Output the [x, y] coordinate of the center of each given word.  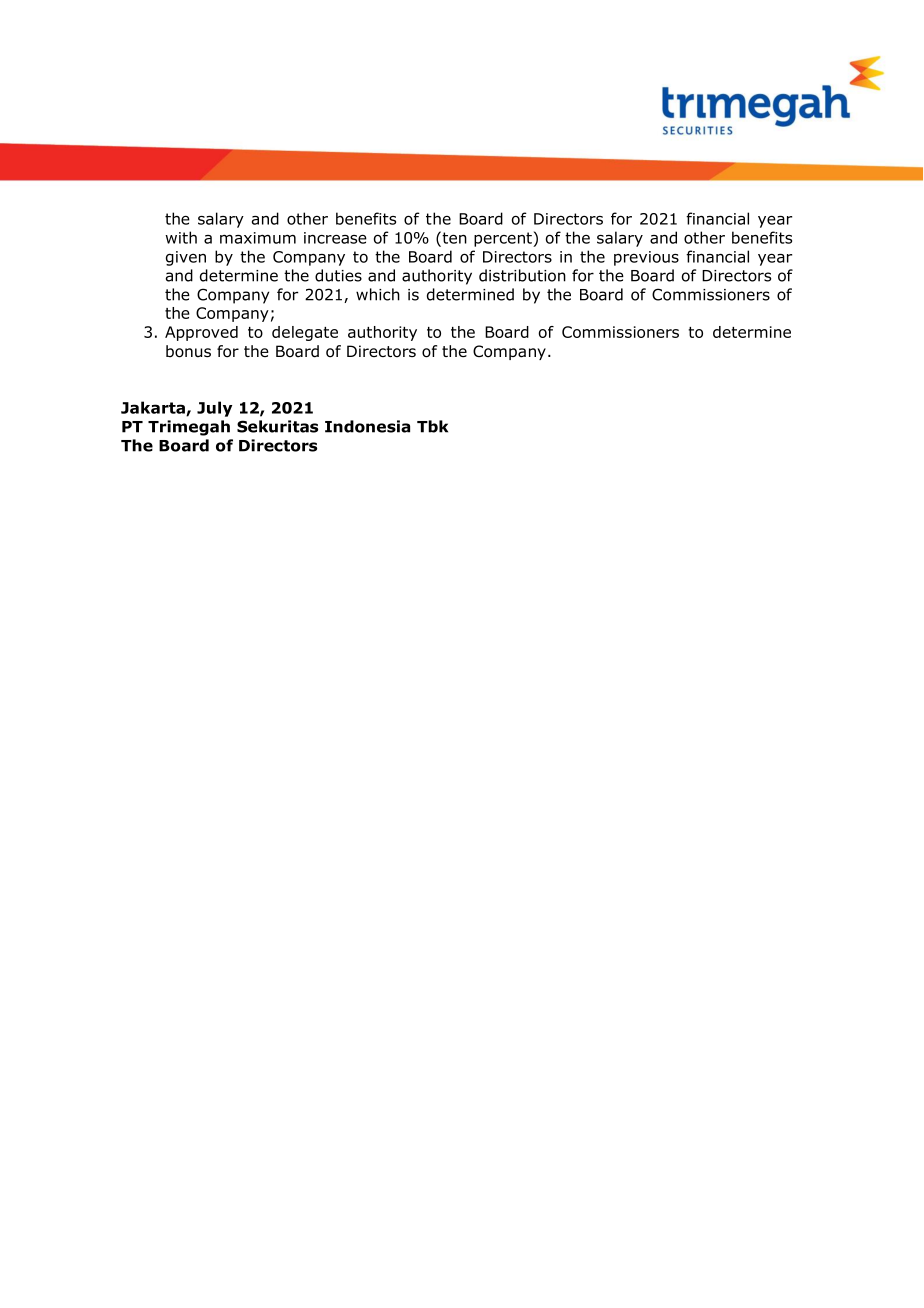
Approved [201, 333]
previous [646, 258]
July [214, 409]
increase [335, 238]
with [181, 237]
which [378, 294]
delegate [305, 333]
